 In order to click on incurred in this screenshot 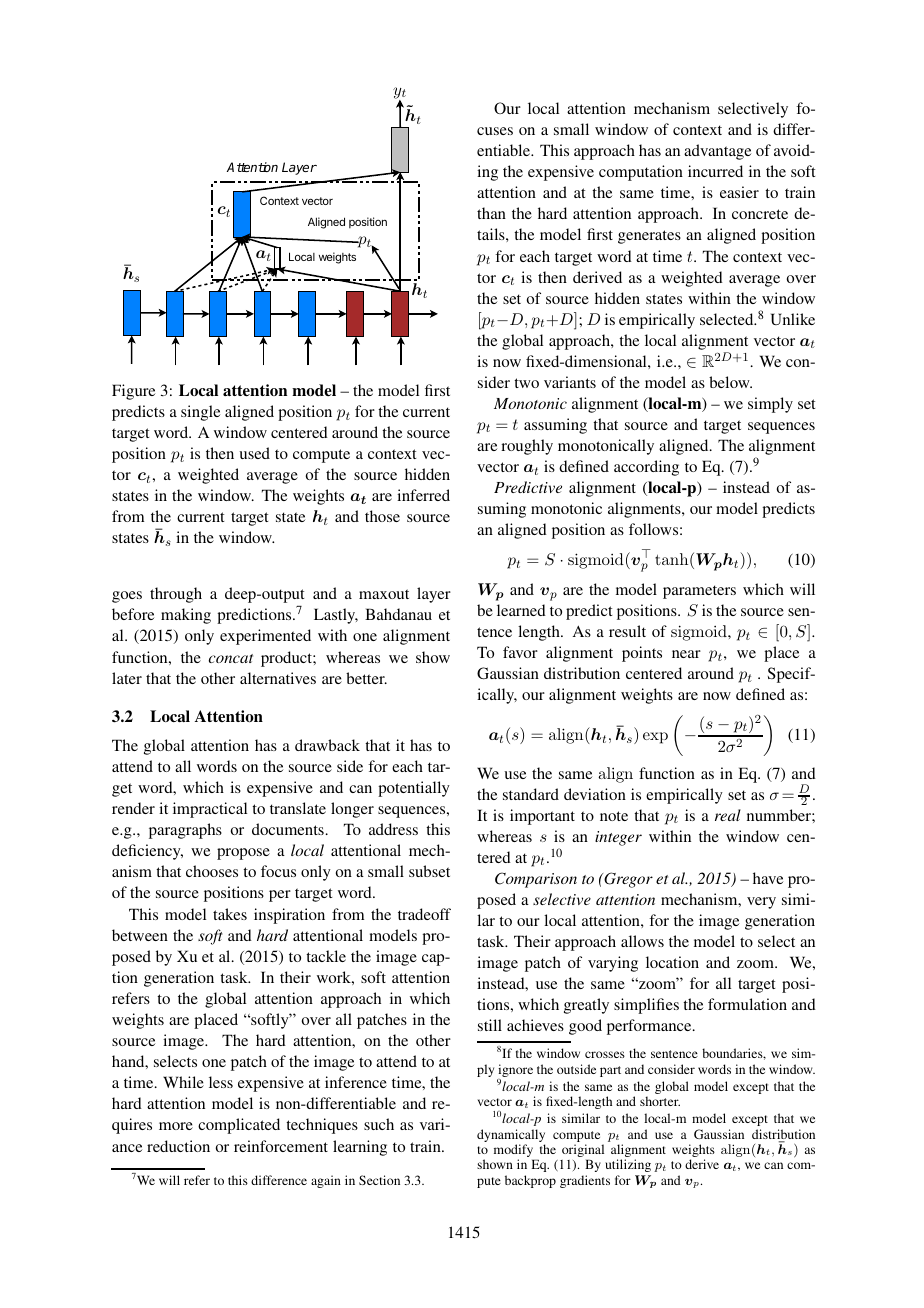, I will do `click(715, 171)`.
